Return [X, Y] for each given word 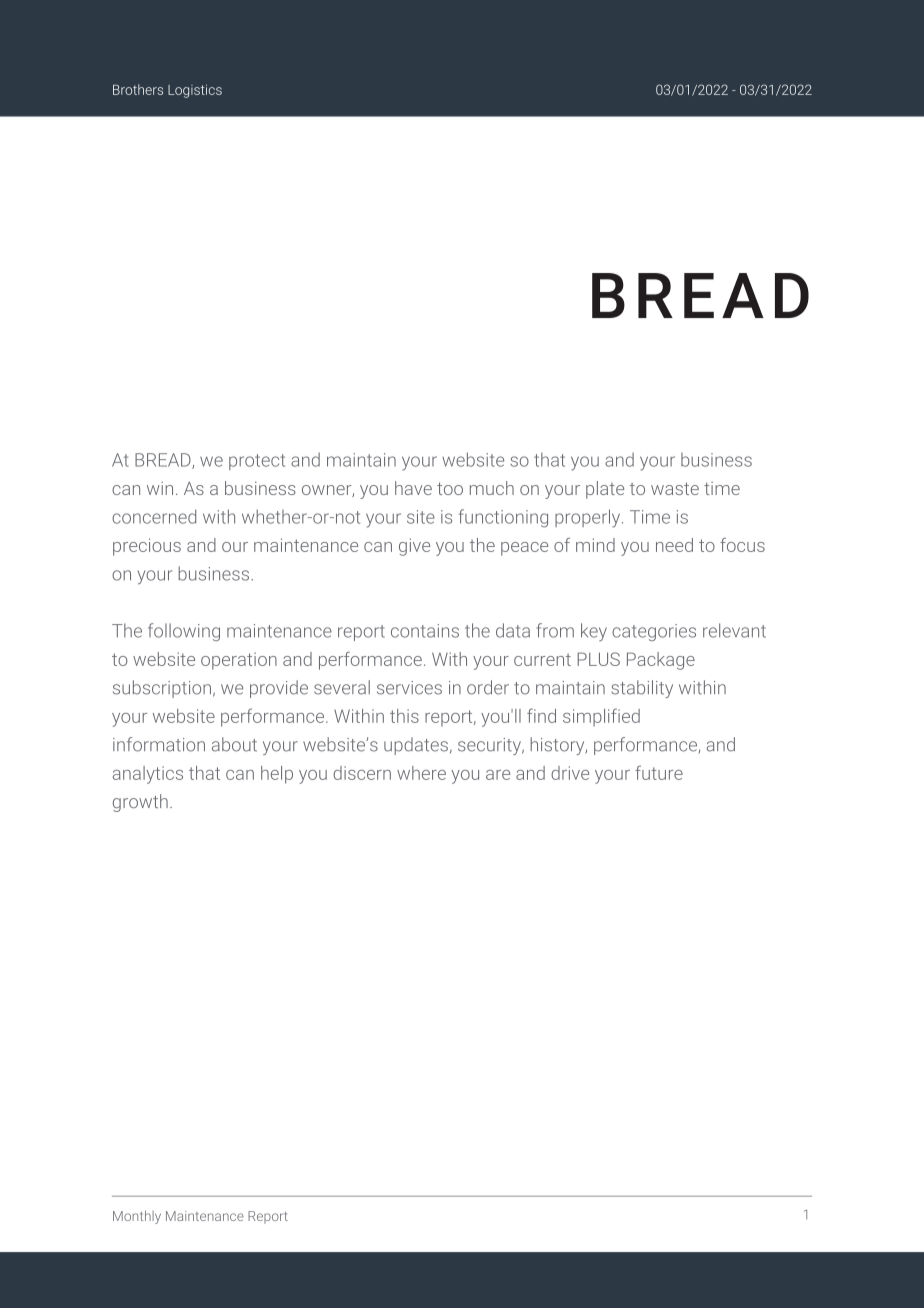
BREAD [164, 461]
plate [605, 490]
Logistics [195, 91]
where [421, 773]
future [659, 772]
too [450, 488]
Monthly [137, 1217]
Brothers [138, 89]
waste [675, 488]
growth [140, 803]
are [498, 775]
